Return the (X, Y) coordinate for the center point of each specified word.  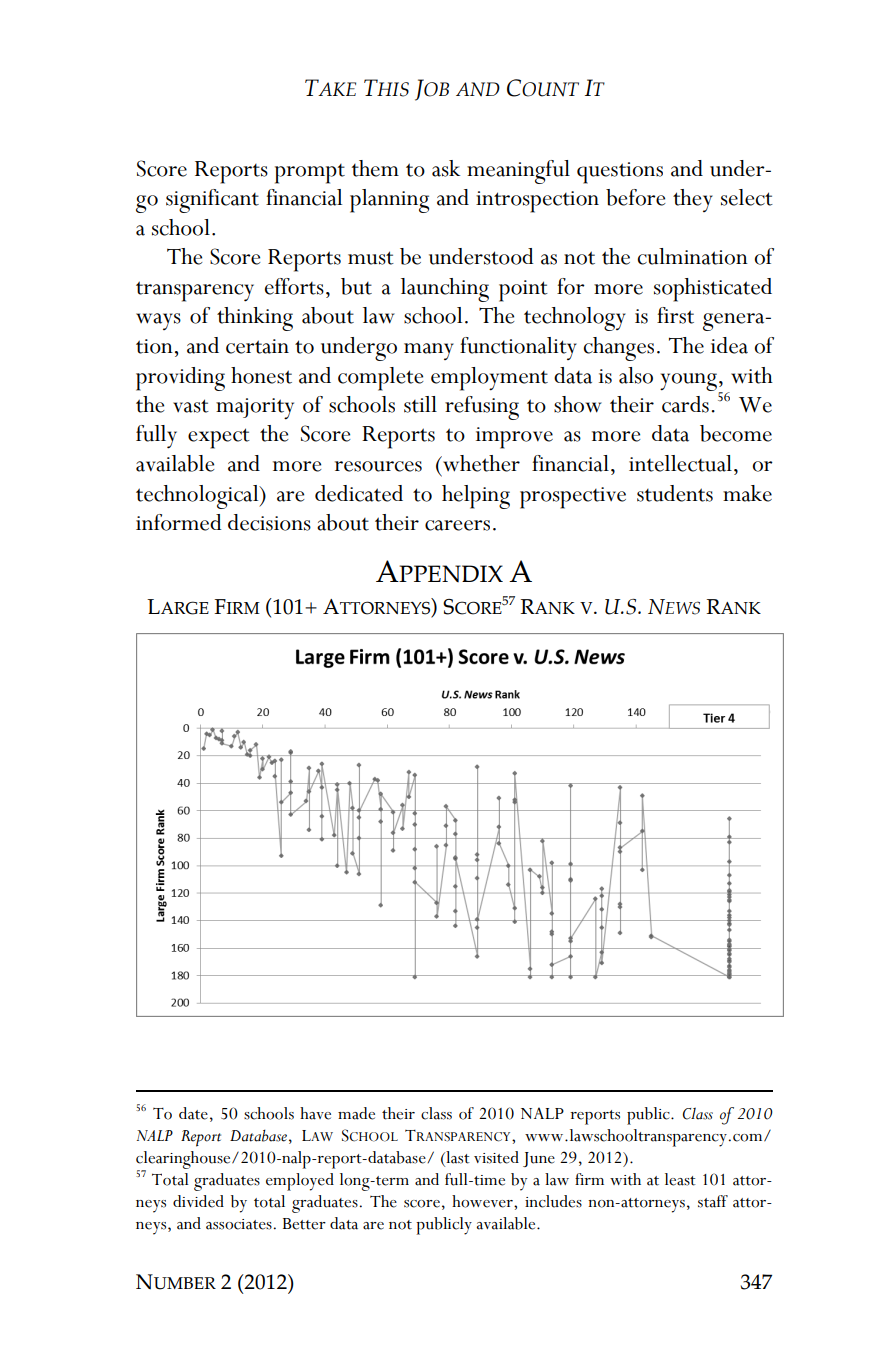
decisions (269, 522)
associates (239, 1224)
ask (446, 168)
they (693, 200)
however (483, 1201)
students (675, 493)
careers (457, 525)
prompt (310, 174)
